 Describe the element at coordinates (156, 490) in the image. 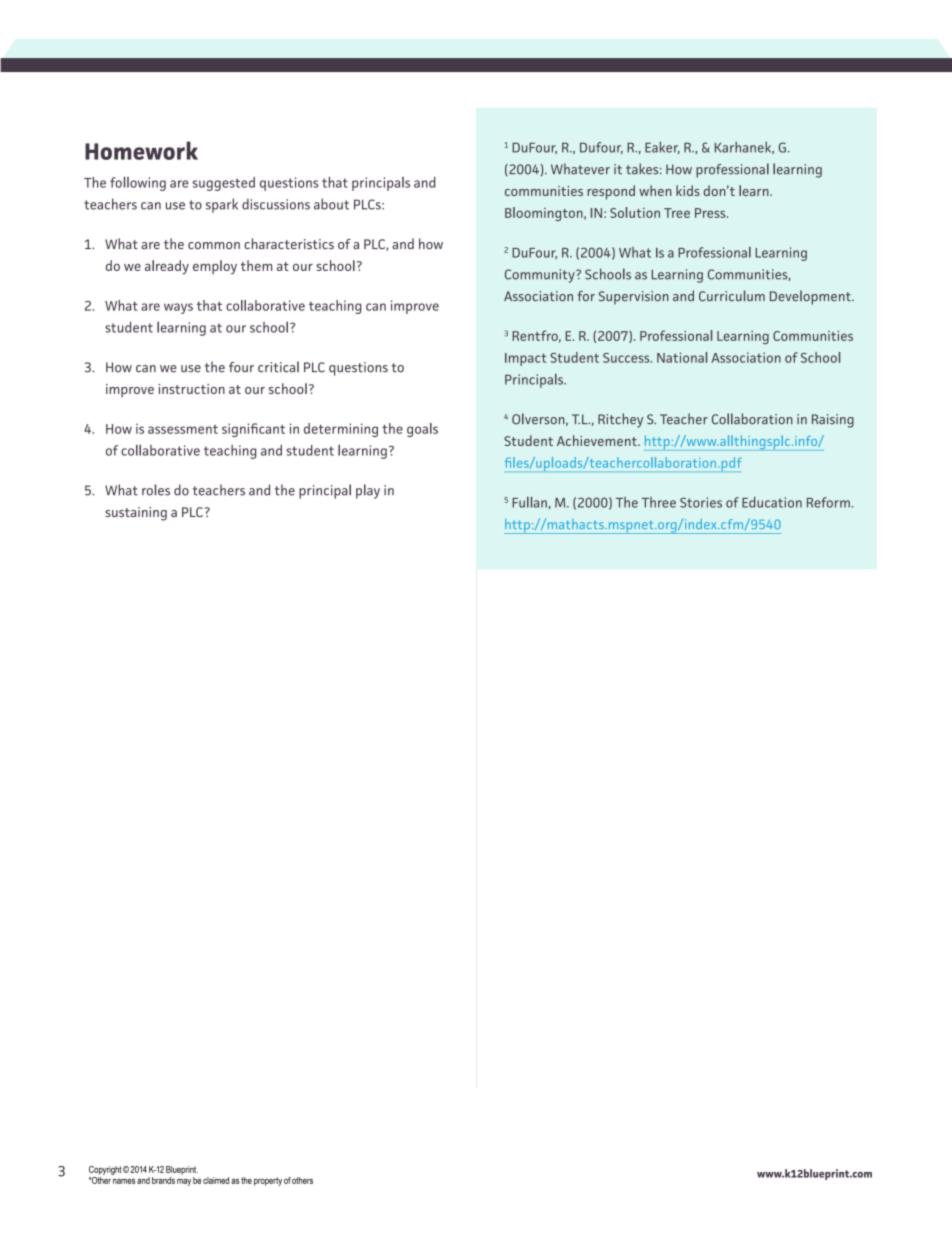

I see `roles` at that location.
